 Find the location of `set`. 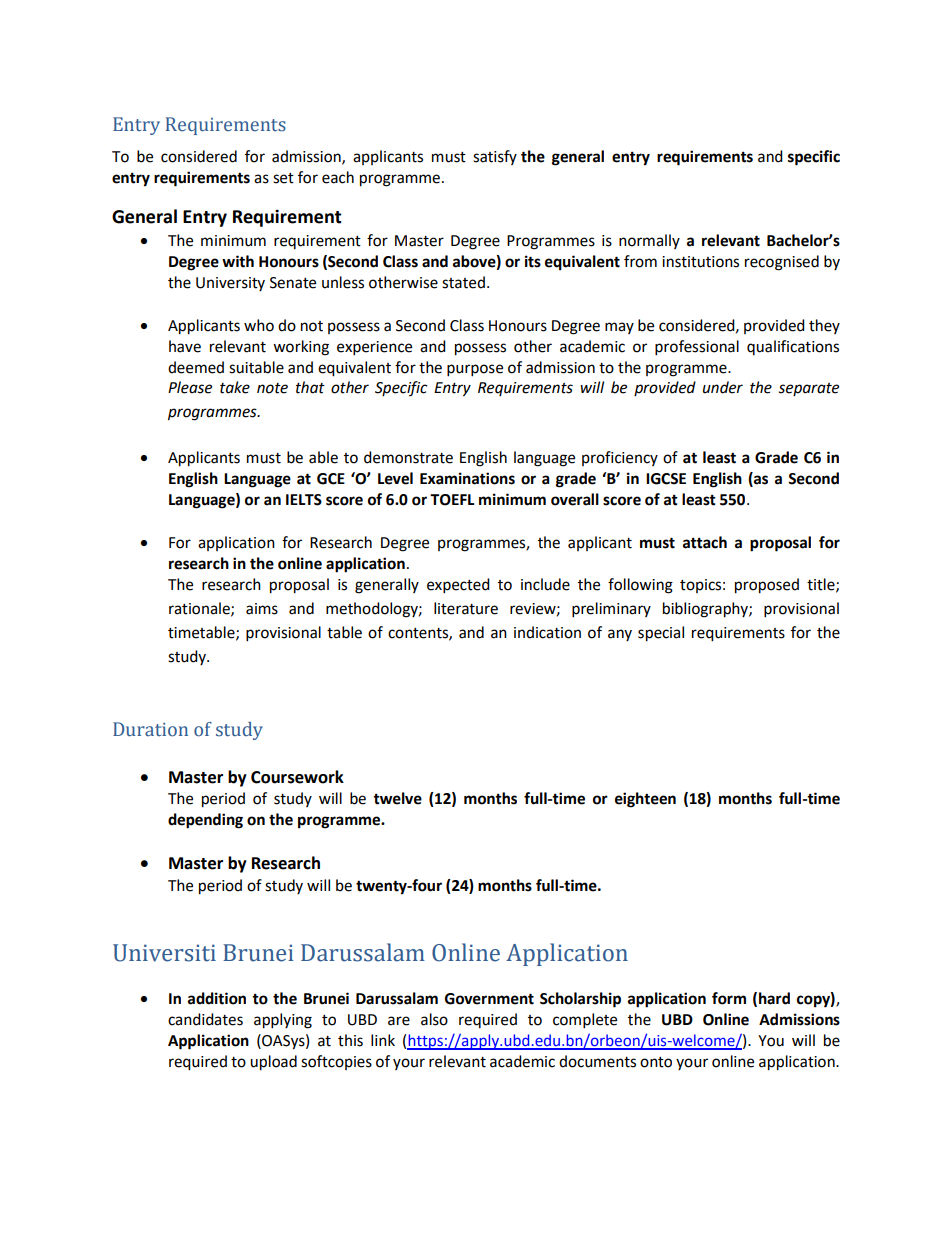

set is located at coordinates (283, 178).
